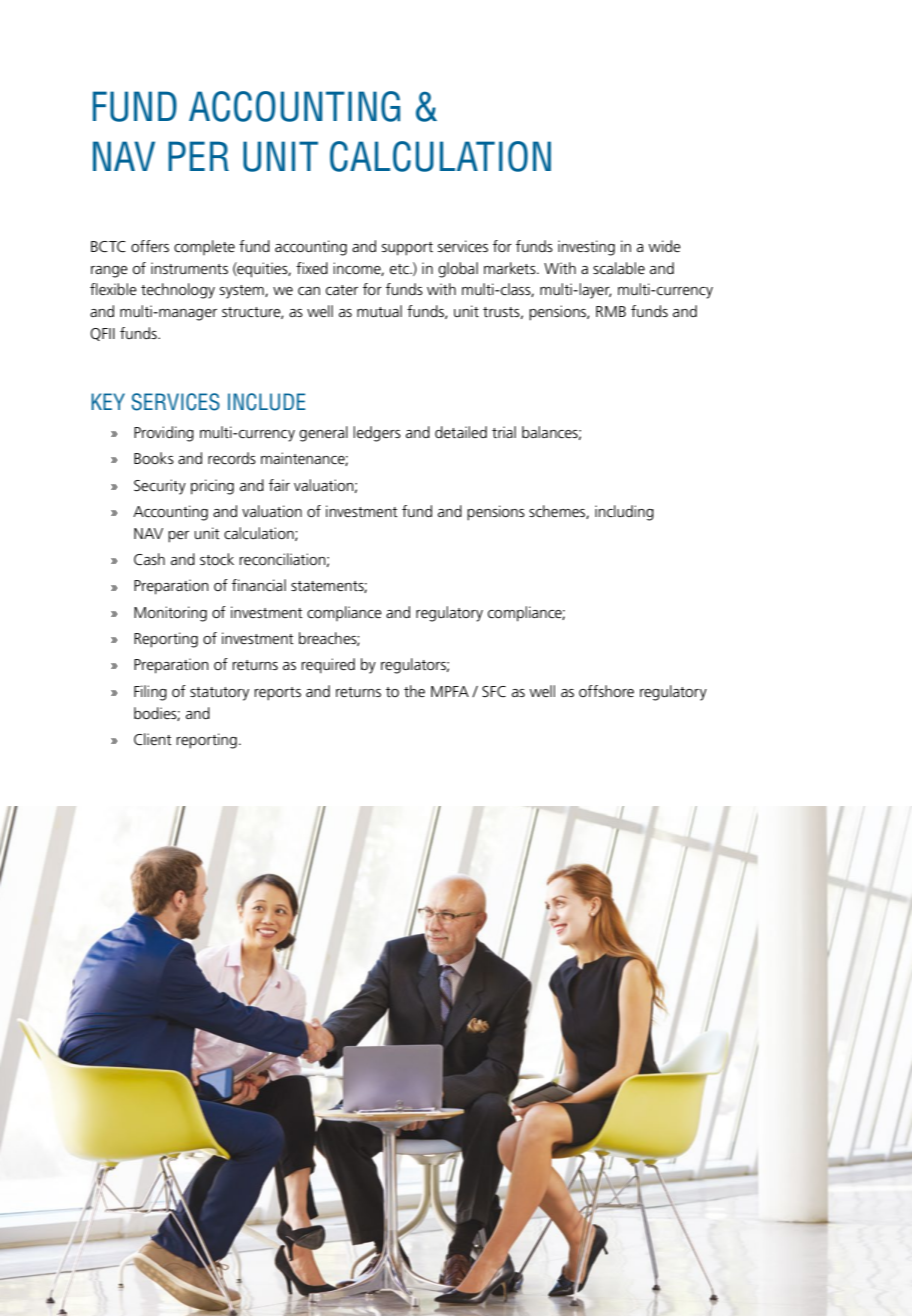 The width and height of the screenshot is (912, 1316). What do you see at coordinates (606, 691) in the screenshot?
I see `offshore` at bounding box center [606, 691].
